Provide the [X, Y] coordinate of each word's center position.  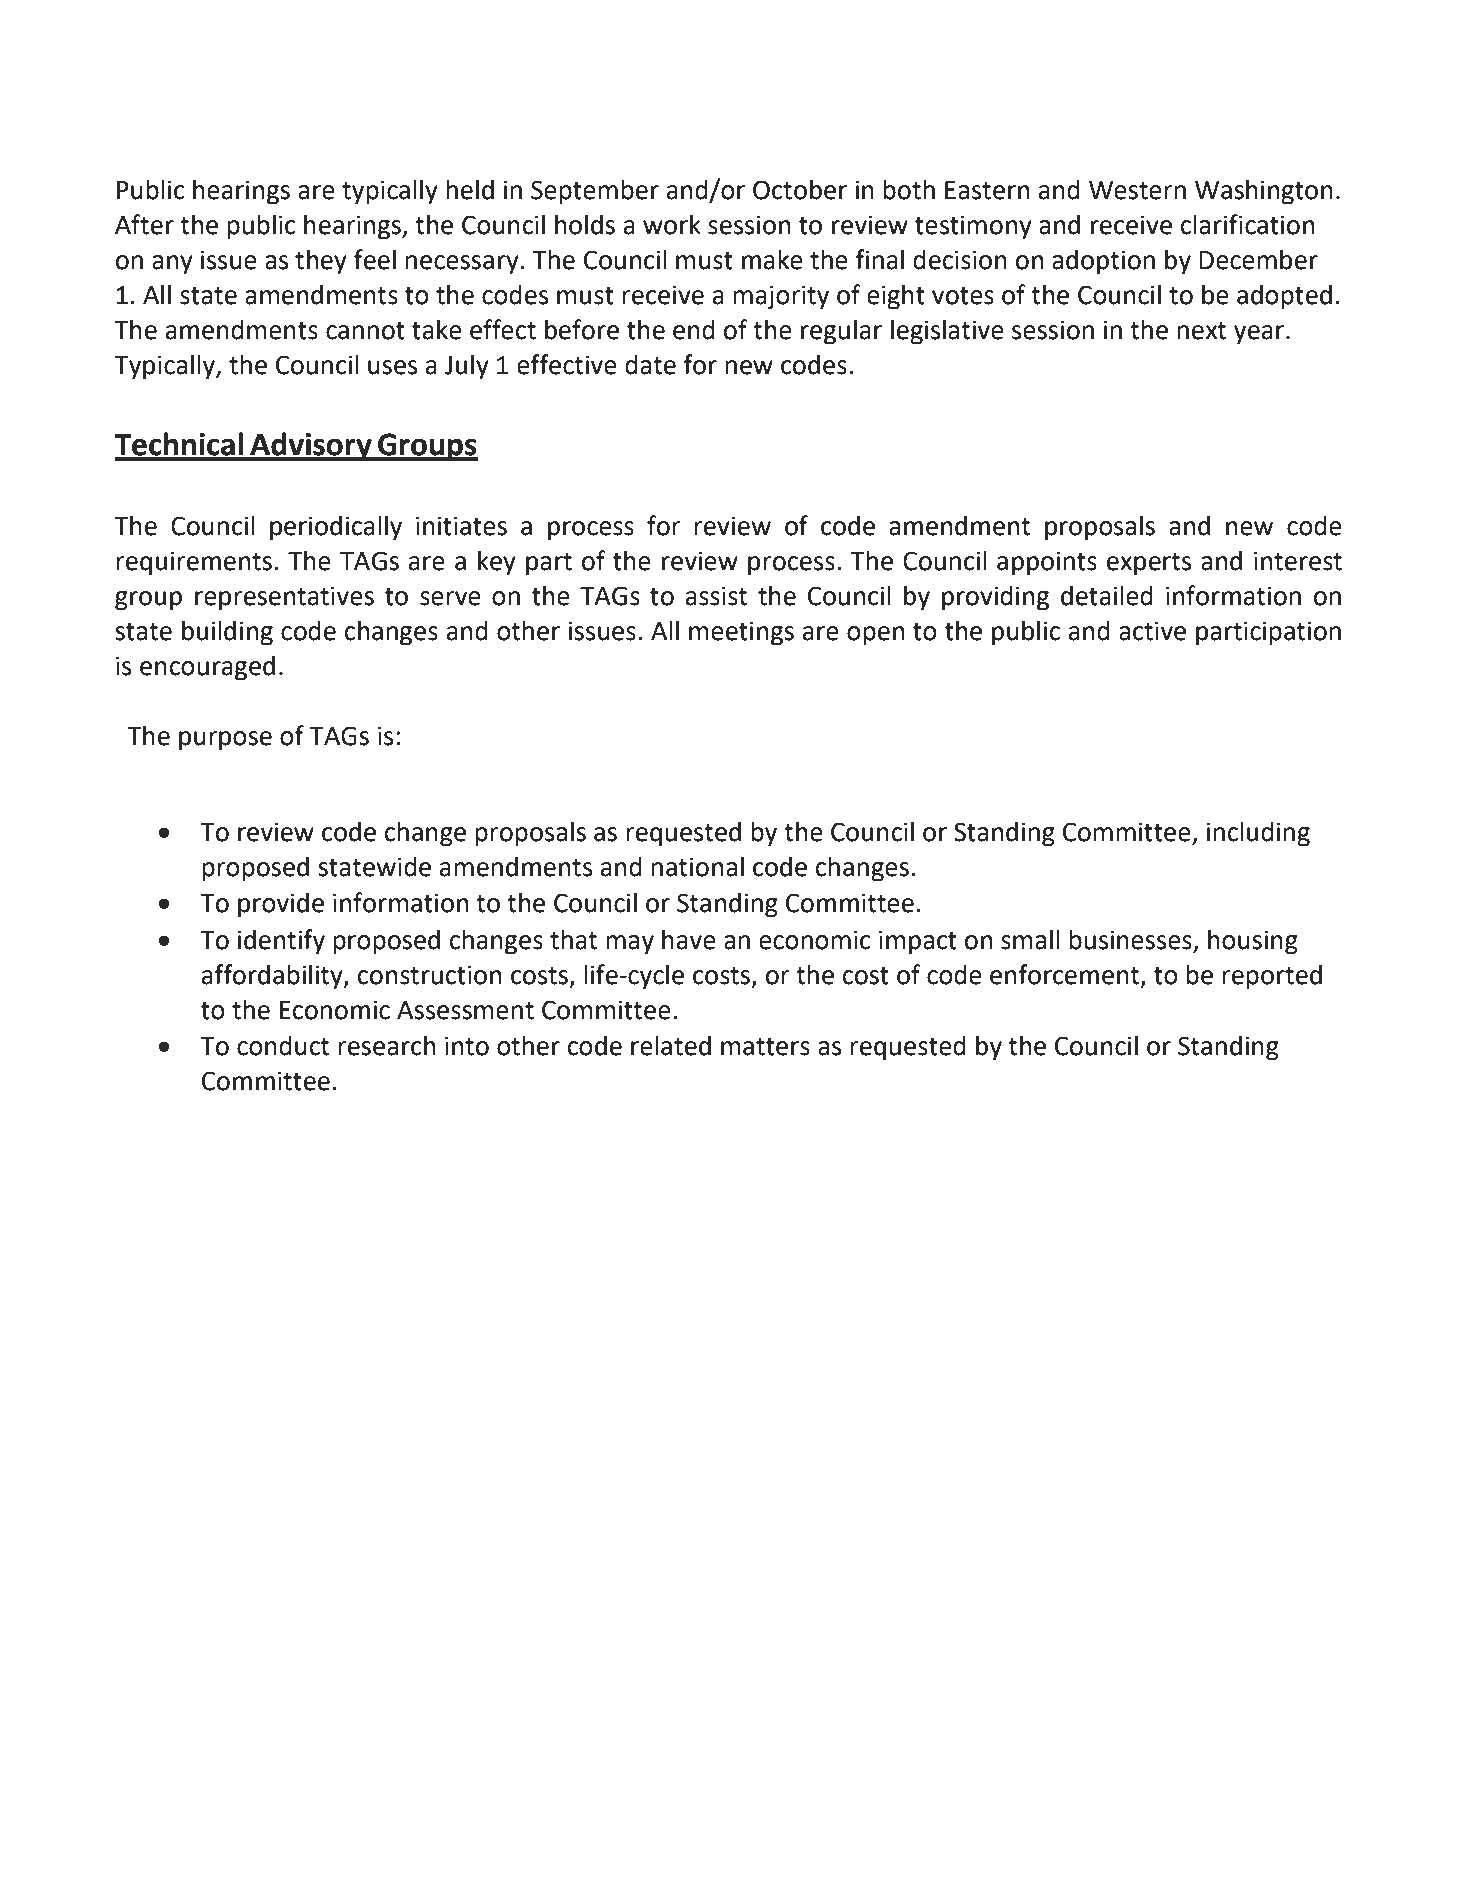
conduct [283, 1045]
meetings [741, 633]
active [1152, 631]
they [321, 262]
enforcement [1066, 975]
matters [765, 1047]
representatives [284, 598]
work [672, 224]
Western [1137, 190]
